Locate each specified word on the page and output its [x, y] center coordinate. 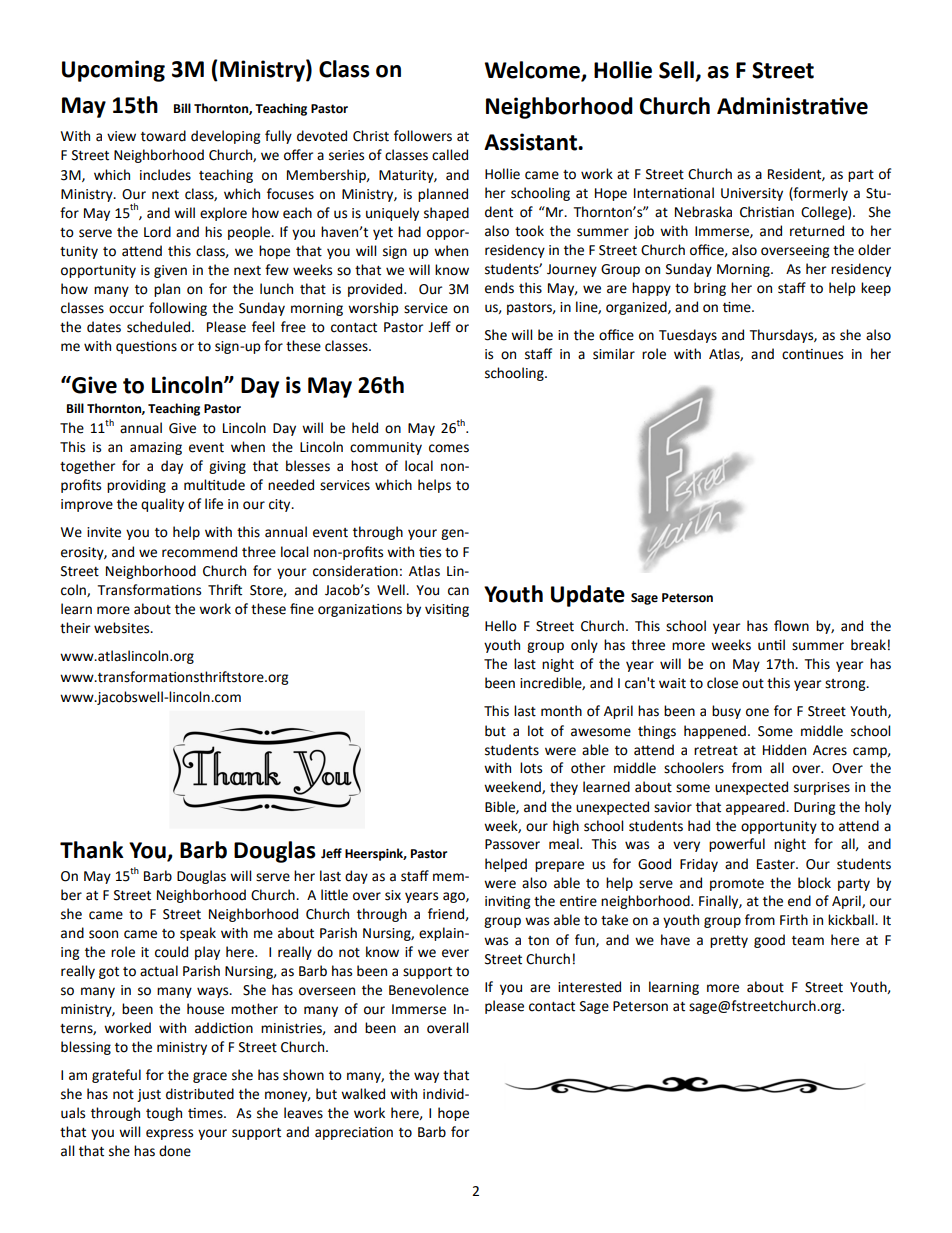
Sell [677, 71]
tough [164, 1114]
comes [449, 448]
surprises [822, 788]
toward [163, 136]
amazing [156, 448]
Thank [92, 850]
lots [531, 768]
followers [423, 136]
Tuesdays [688, 336]
